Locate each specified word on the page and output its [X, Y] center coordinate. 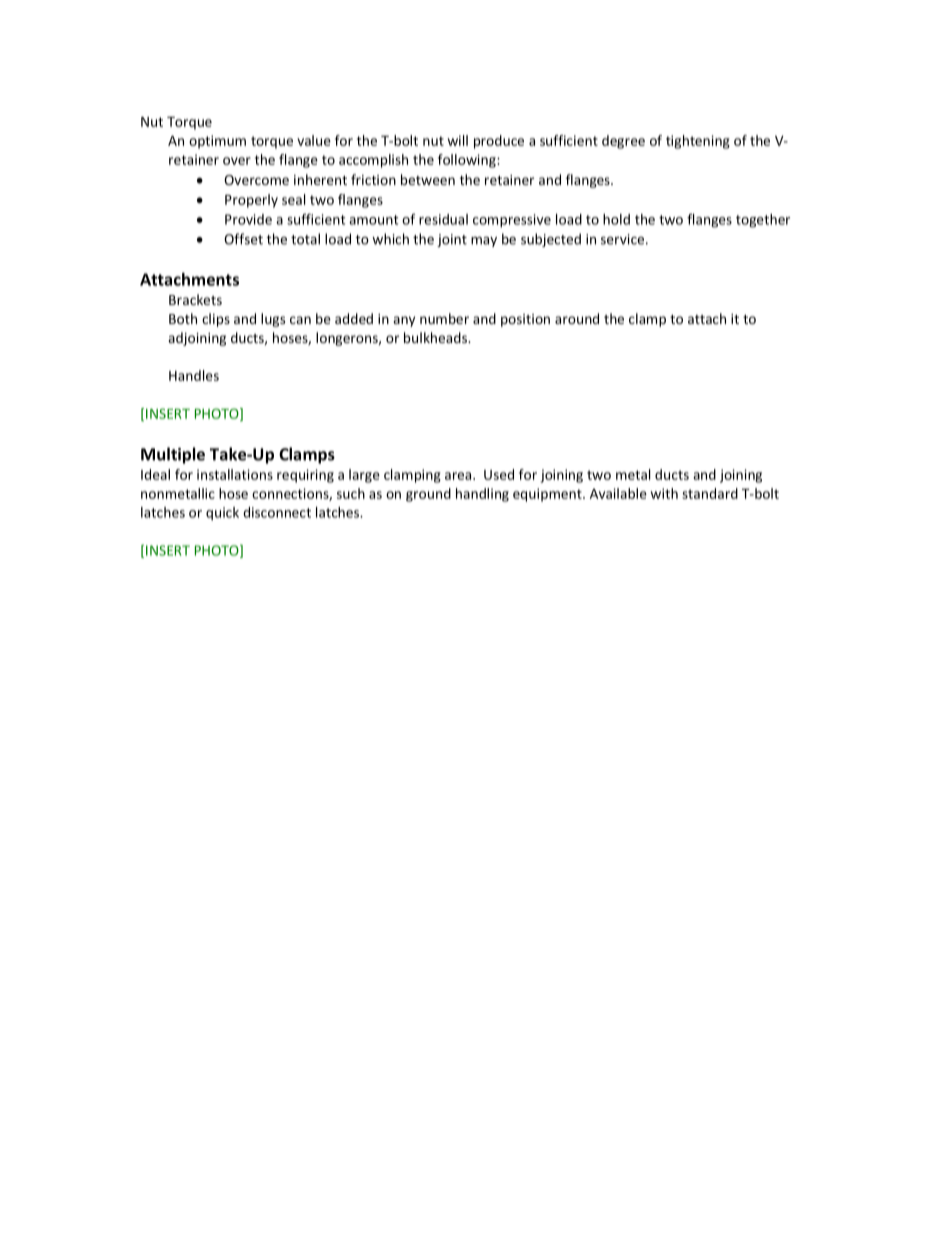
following [468, 161]
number [444, 318]
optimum [217, 142]
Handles [194, 375]
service [622, 239]
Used [499, 474]
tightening [698, 142]
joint [452, 240]
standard [710, 493]
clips [216, 320]
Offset [243, 239]
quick [222, 514]
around [577, 318]
